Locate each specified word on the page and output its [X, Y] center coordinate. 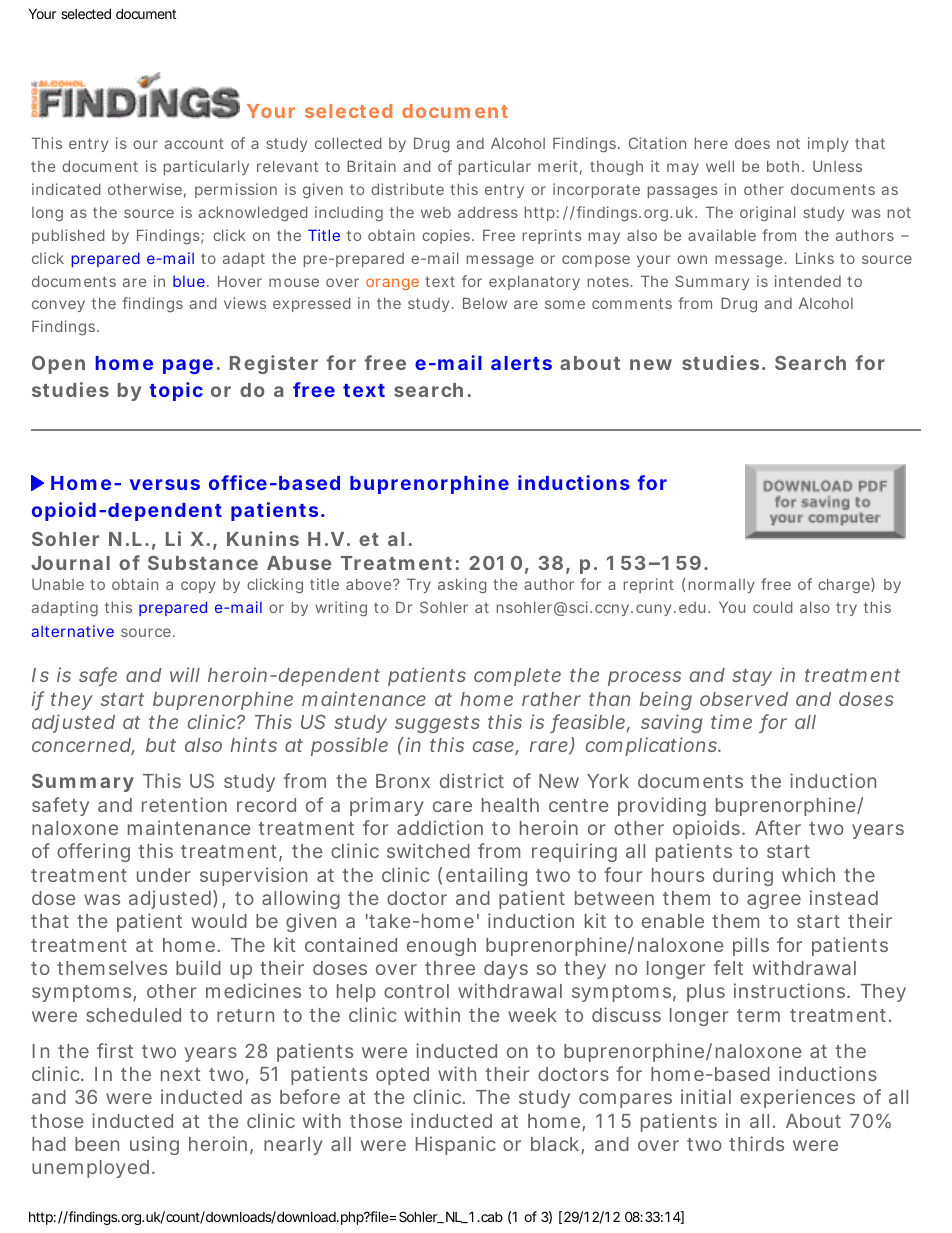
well [720, 166]
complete [517, 677]
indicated [66, 189]
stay [752, 677]
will [185, 674]
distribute [407, 189]
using [154, 1145]
